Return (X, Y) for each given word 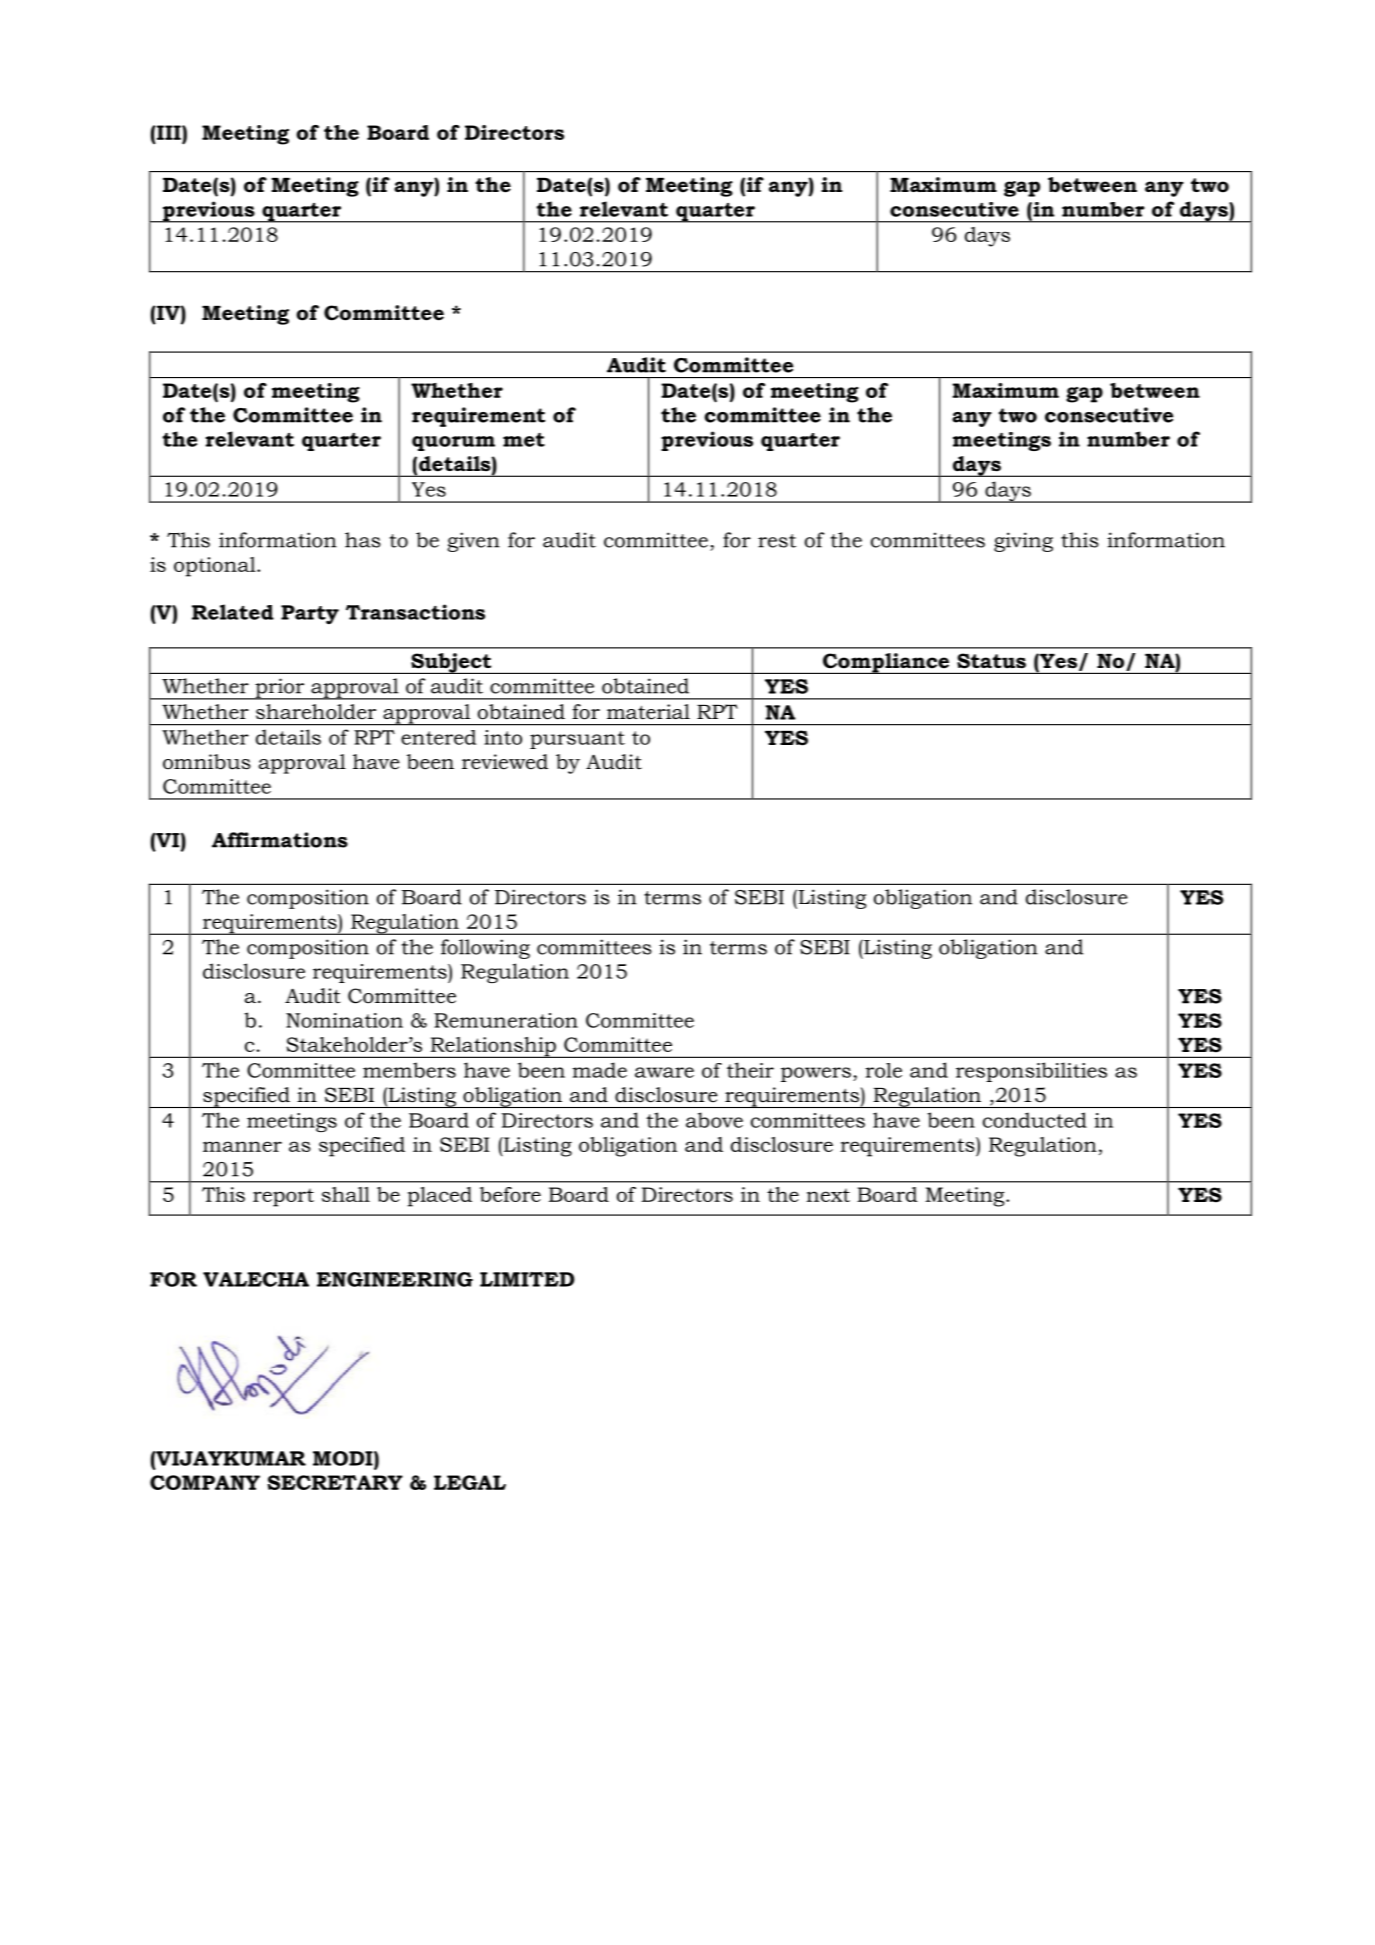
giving (1023, 542)
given (473, 542)
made (599, 1070)
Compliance (886, 663)
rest (777, 541)
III (169, 132)
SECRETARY (335, 1482)
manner (242, 1146)
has (363, 540)
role (884, 1070)
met (524, 440)
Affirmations (280, 840)
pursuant (577, 740)
